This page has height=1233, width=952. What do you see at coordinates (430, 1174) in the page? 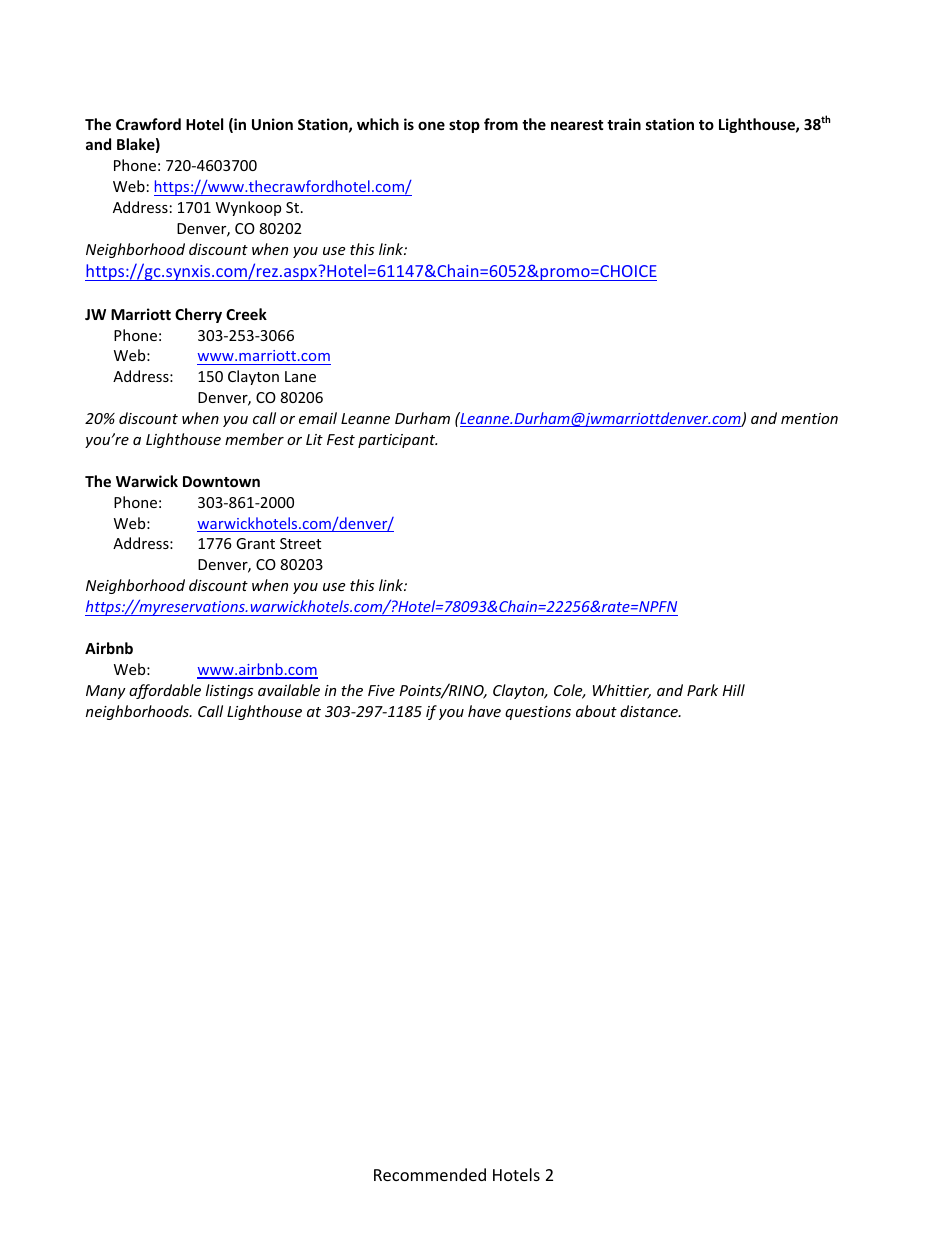
I see `Recommended` at bounding box center [430, 1174].
